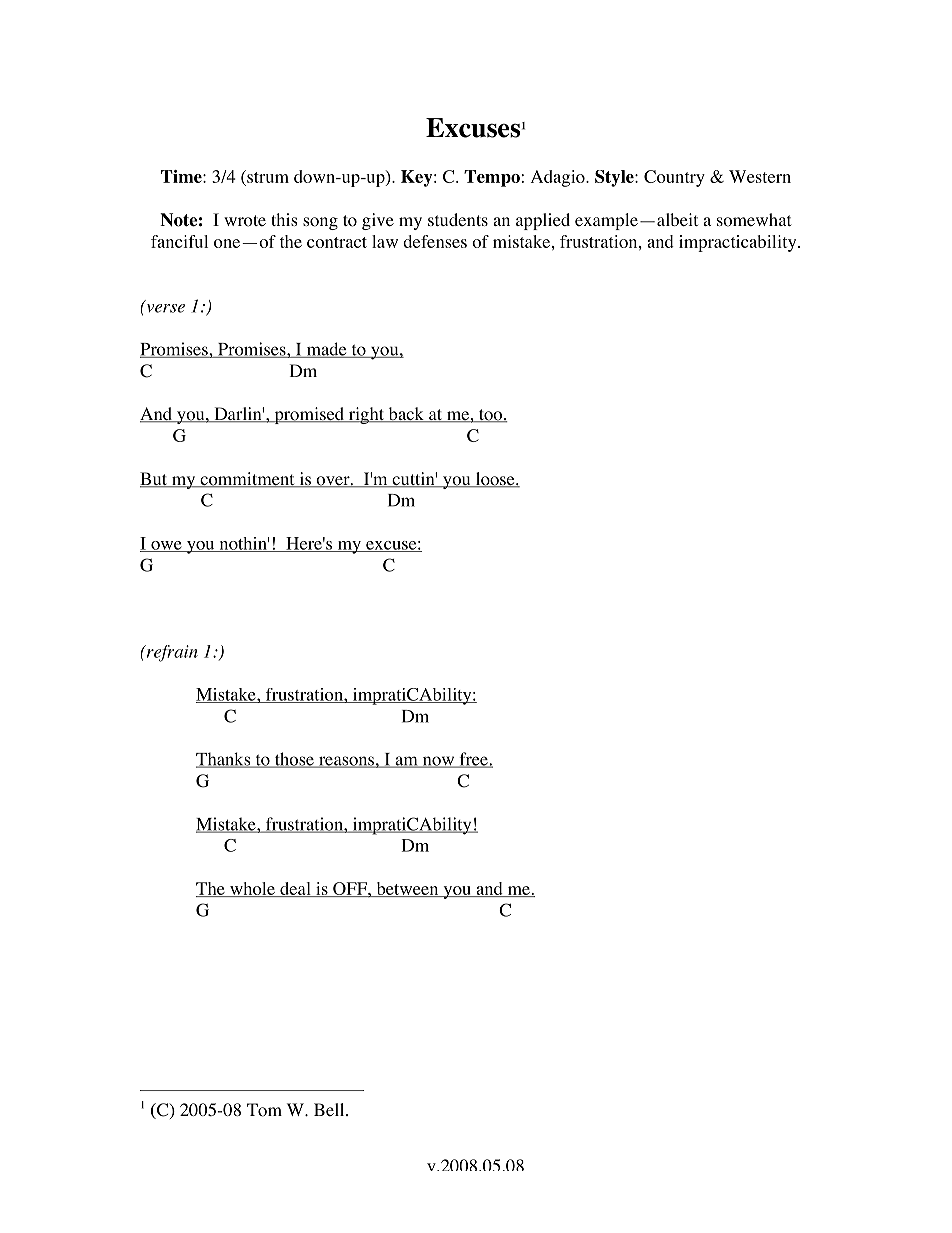 The image size is (952, 1233). Describe the element at coordinates (366, 415) in the screenshot. I see `right` at that location.
